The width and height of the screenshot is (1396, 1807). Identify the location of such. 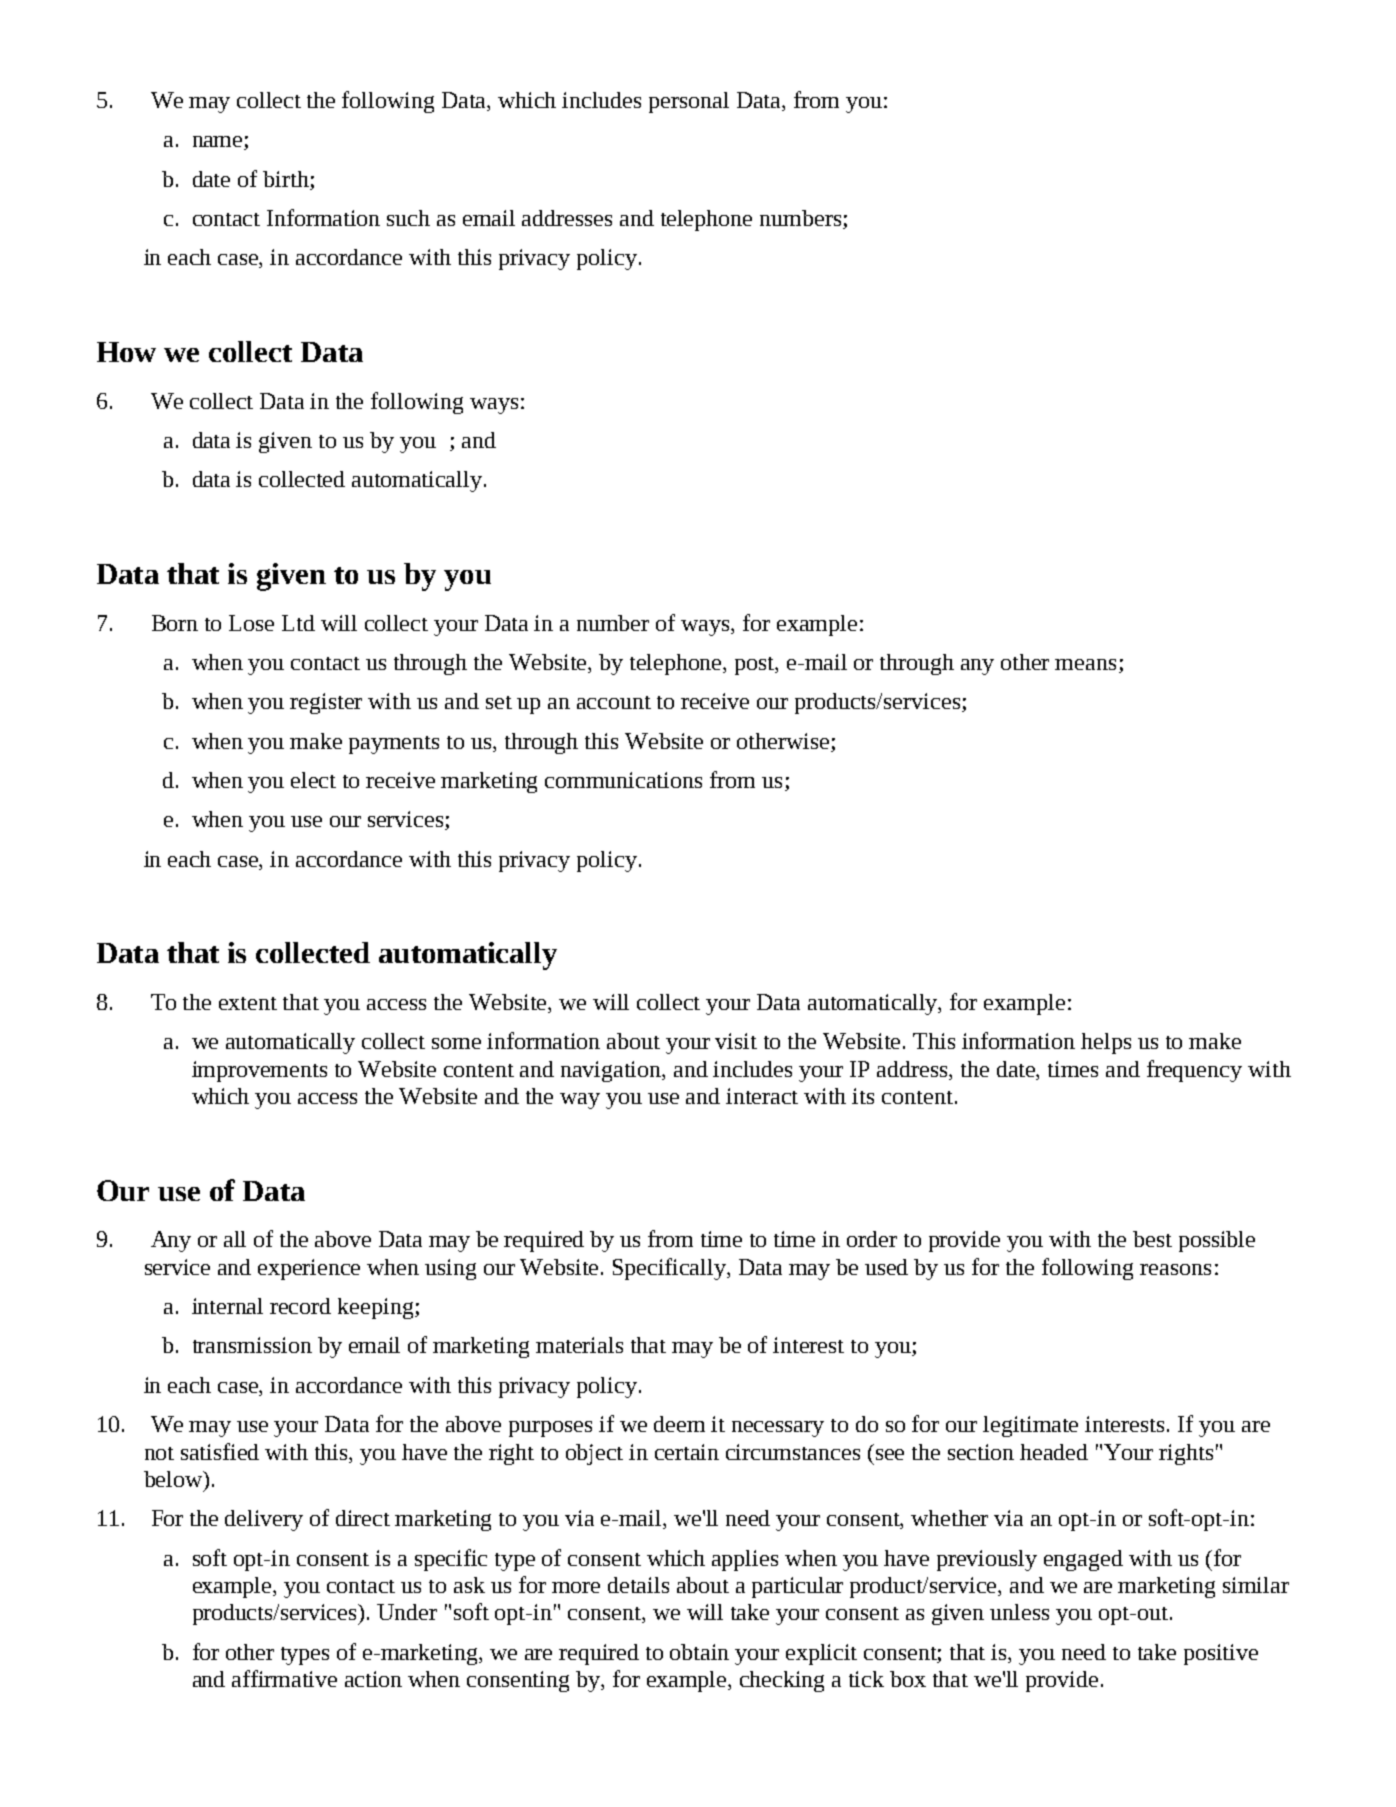
(408, 218).
